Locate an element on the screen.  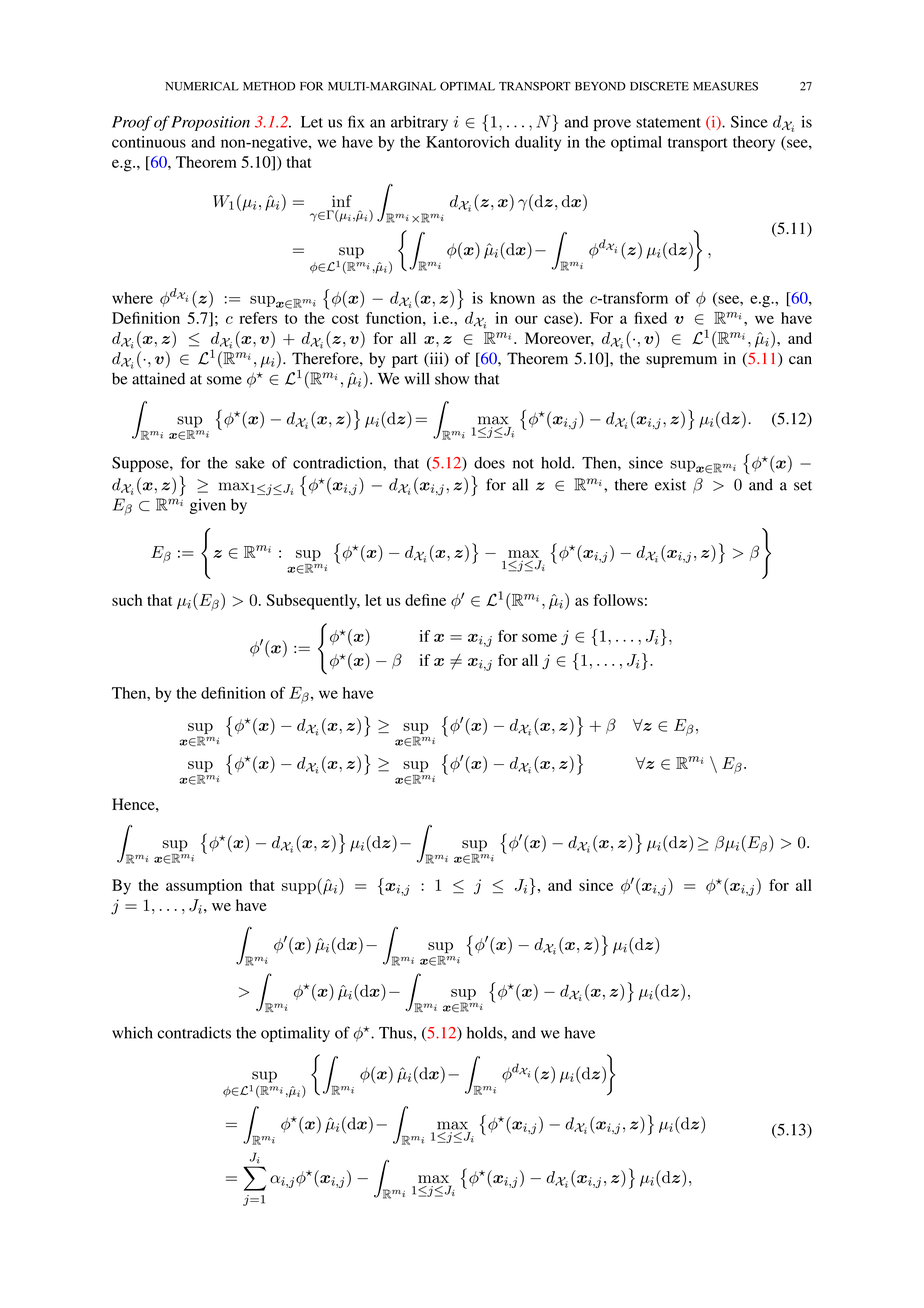
refers is located at coordinates (258, 318).
